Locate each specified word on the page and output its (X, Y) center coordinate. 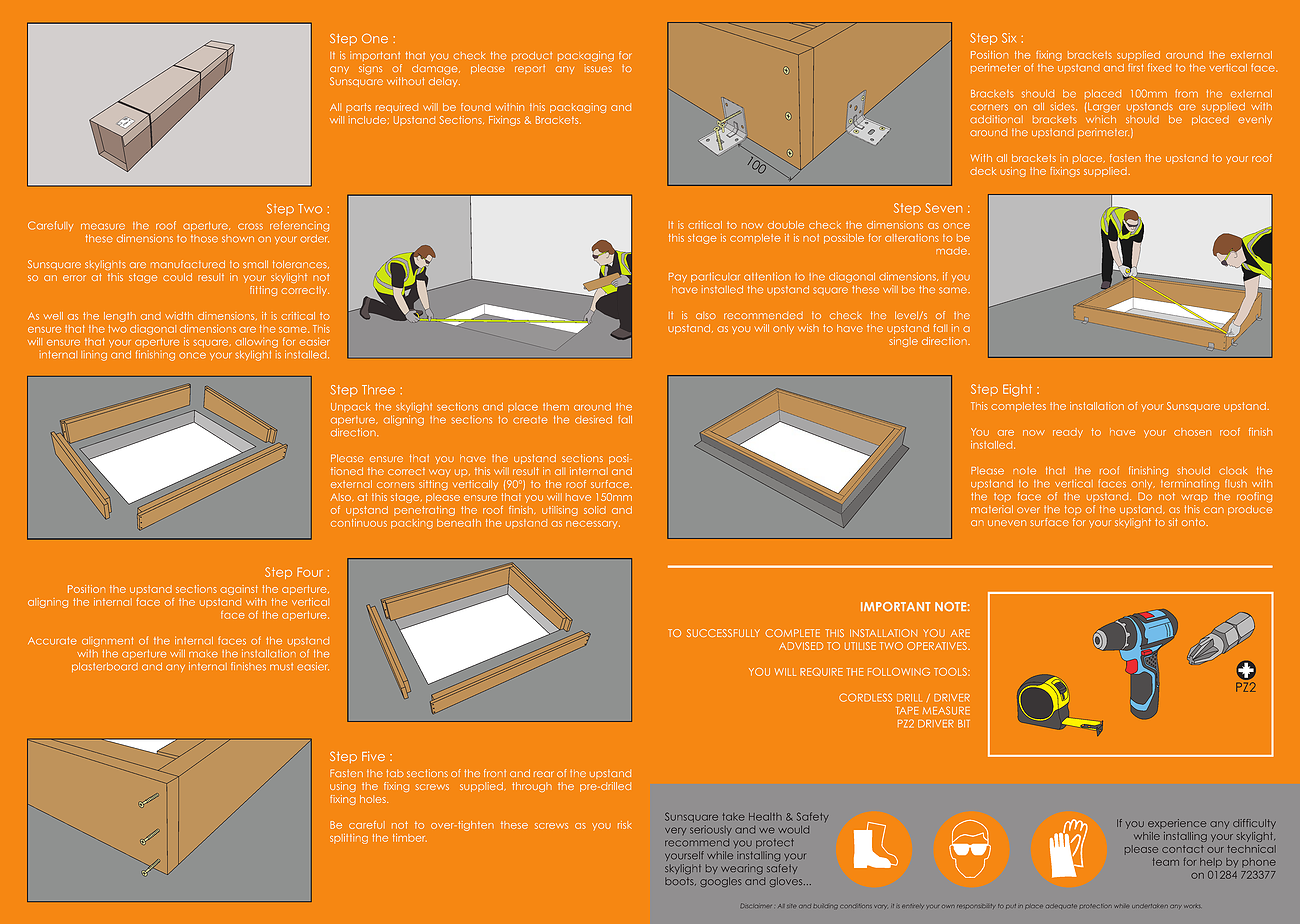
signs (370, 69)
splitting (349, 839)
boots (680, 881)
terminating (1190, 484)
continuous (359, 523)
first (1135, 67)
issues (598, 68)
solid (595, 510)
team (1166, 862)
